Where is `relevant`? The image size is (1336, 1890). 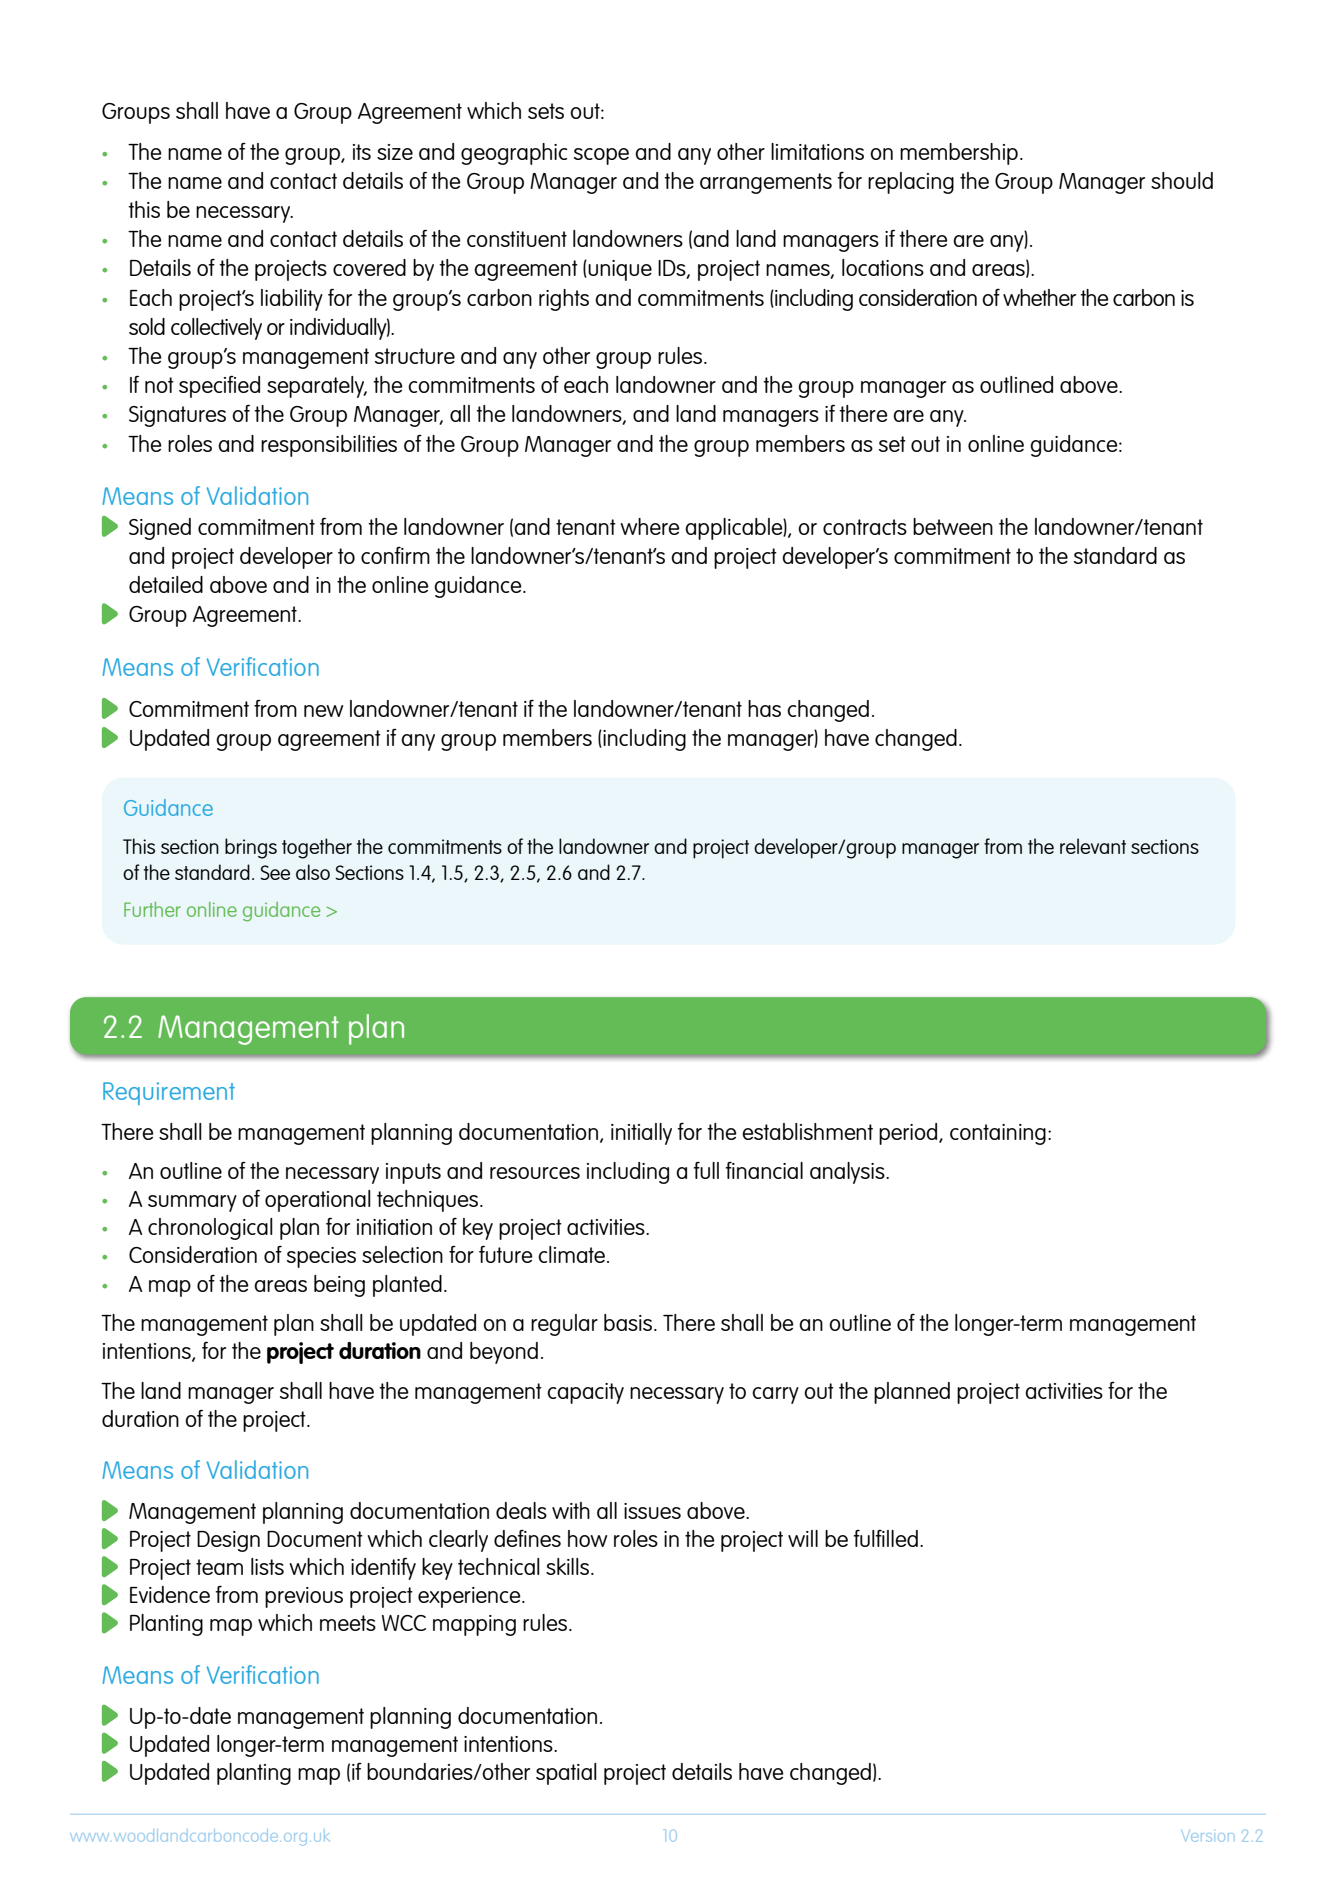 relevant is located at coordinates (1093, 846).
